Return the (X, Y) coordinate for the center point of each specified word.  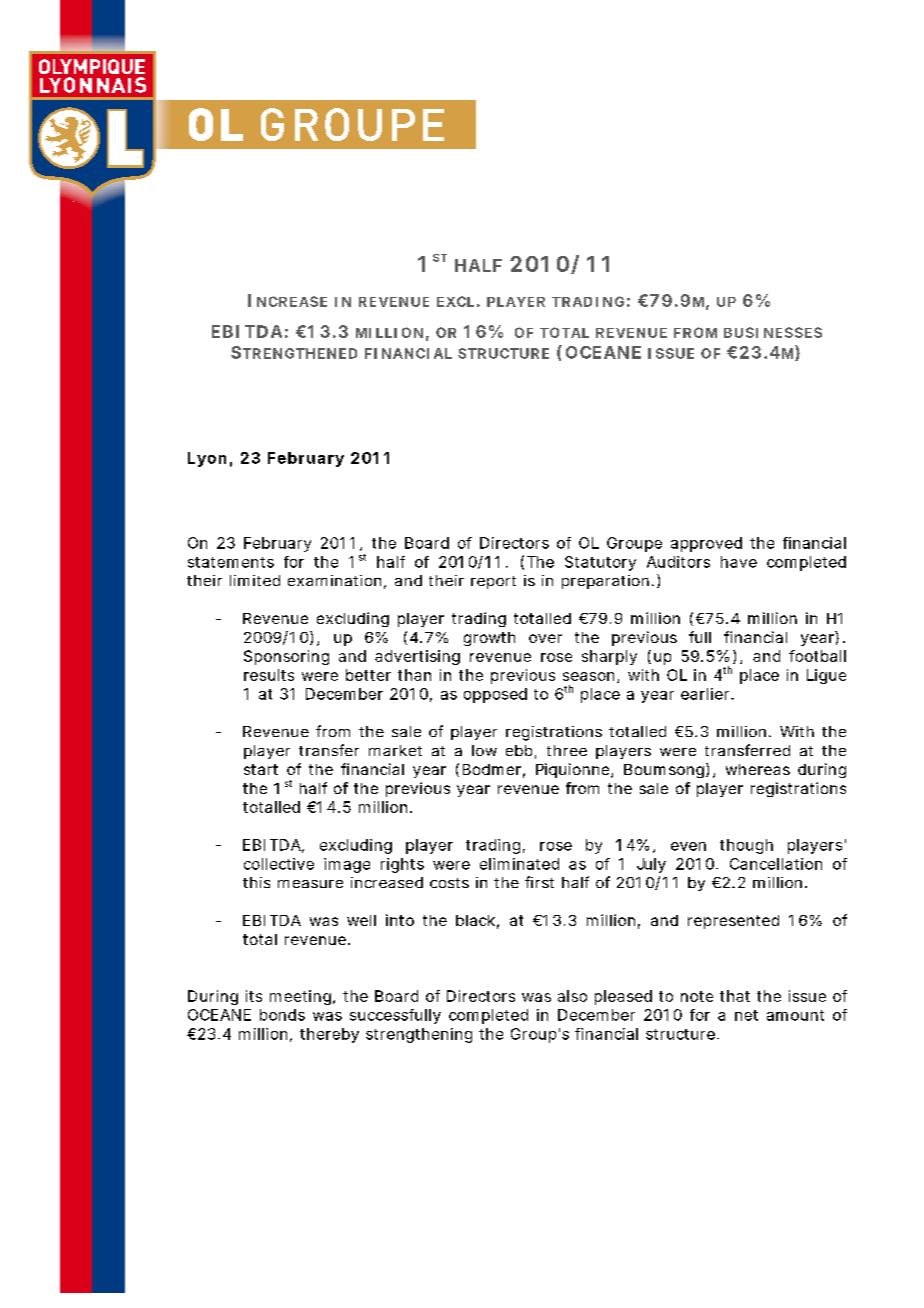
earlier (706, 694)
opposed (495, 695)
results (269, 675)
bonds (282, 1015)
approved (706, 544)
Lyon (207, 459)
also (572, 996)
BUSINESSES (773, 332)
